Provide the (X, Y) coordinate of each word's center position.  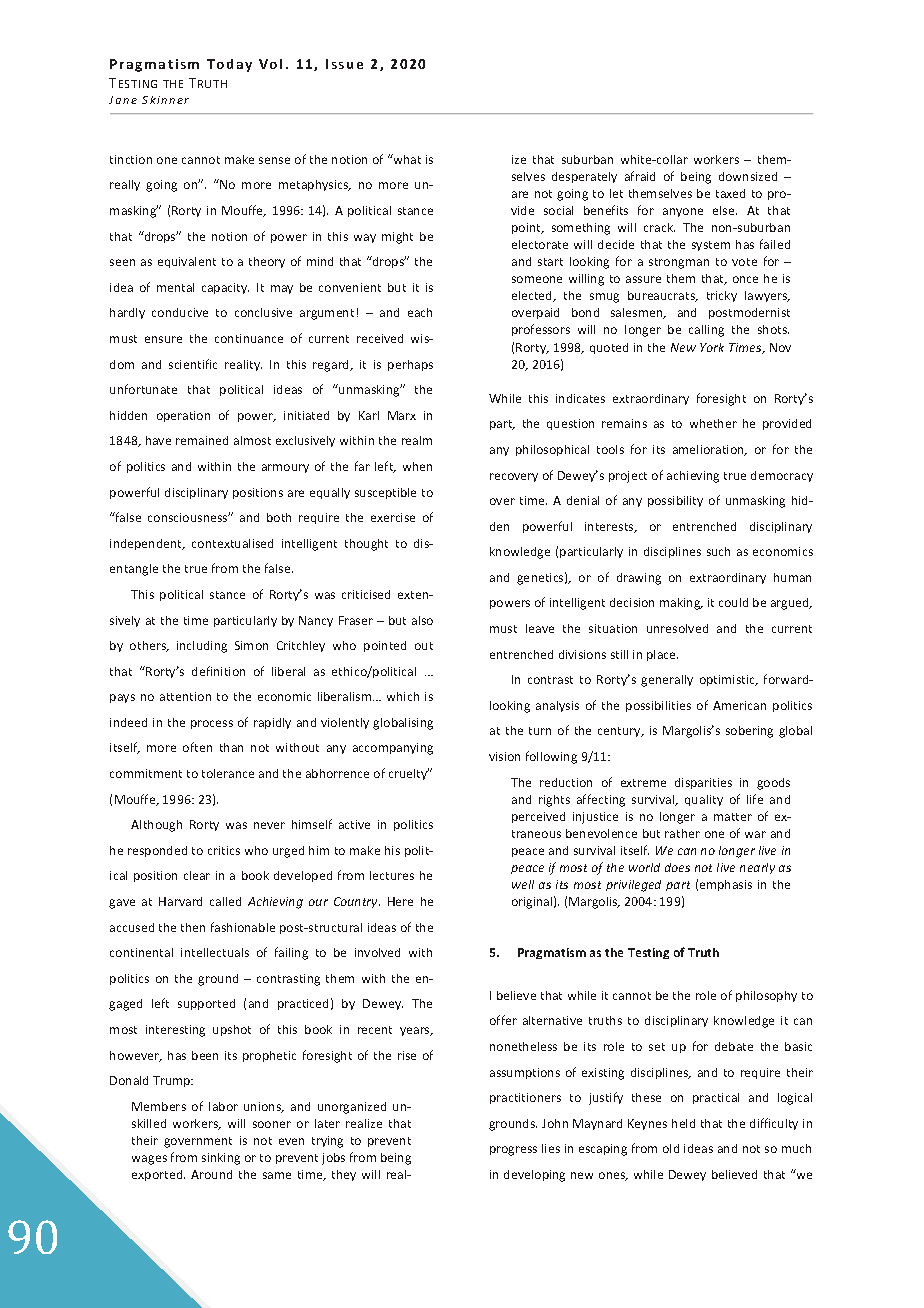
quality (704, 800)
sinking (221, 1159)
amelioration (709, 450)
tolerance (228, 773)
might (397, 238)
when (417, 466)
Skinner (165, 100)
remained (202, 440)
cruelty (409, 774)
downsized (748, 176)
